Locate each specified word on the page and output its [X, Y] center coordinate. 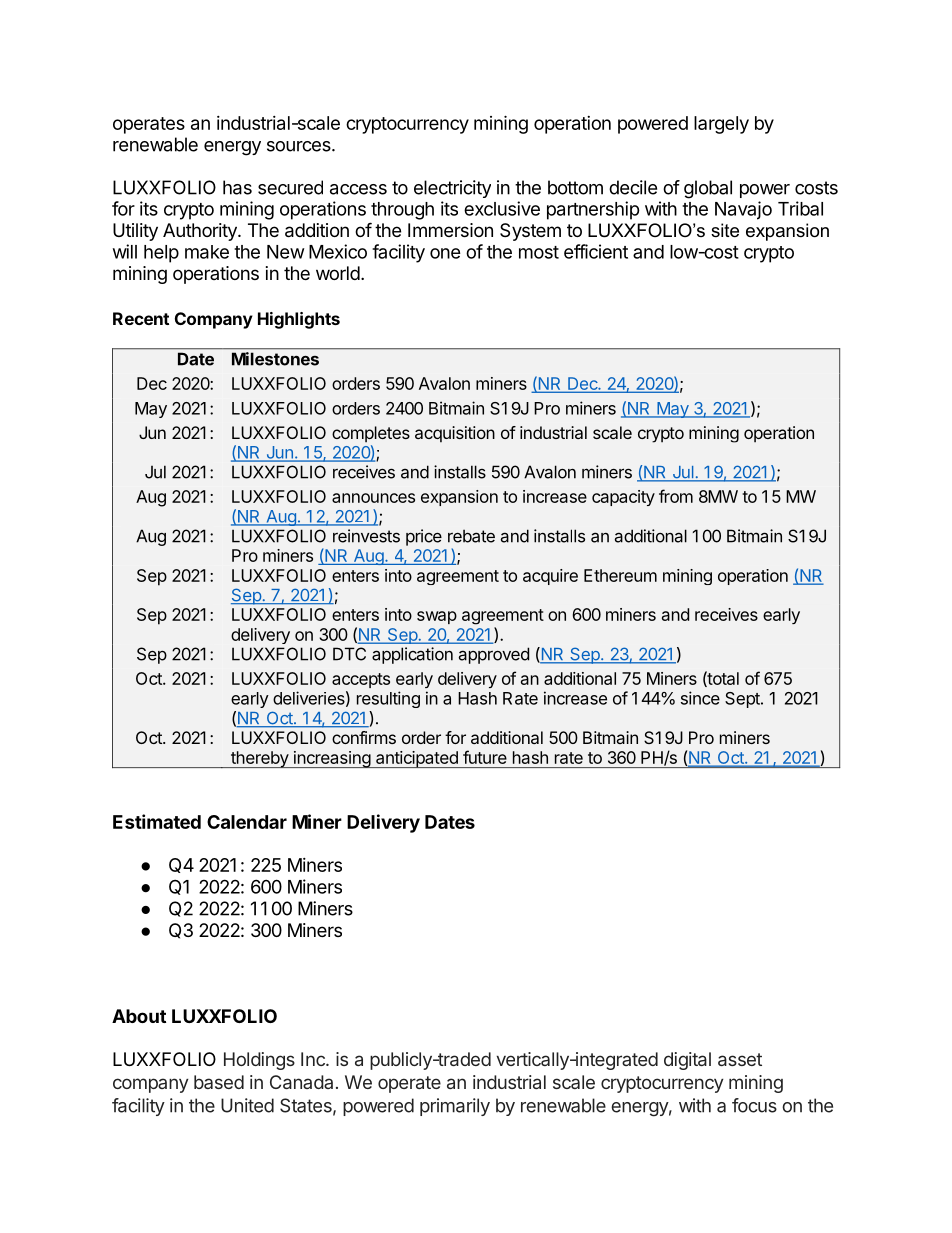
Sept [743, 700]
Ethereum [620, 575]
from [676, 496]
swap [437, 617]
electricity [452, 189]
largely [721, 125]
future [485, 757]
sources [300, 146]
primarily [455, 1107]
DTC [349, 654]
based [219, 1082]
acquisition [455, 434]
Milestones [275, 359]
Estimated [157, 821]
